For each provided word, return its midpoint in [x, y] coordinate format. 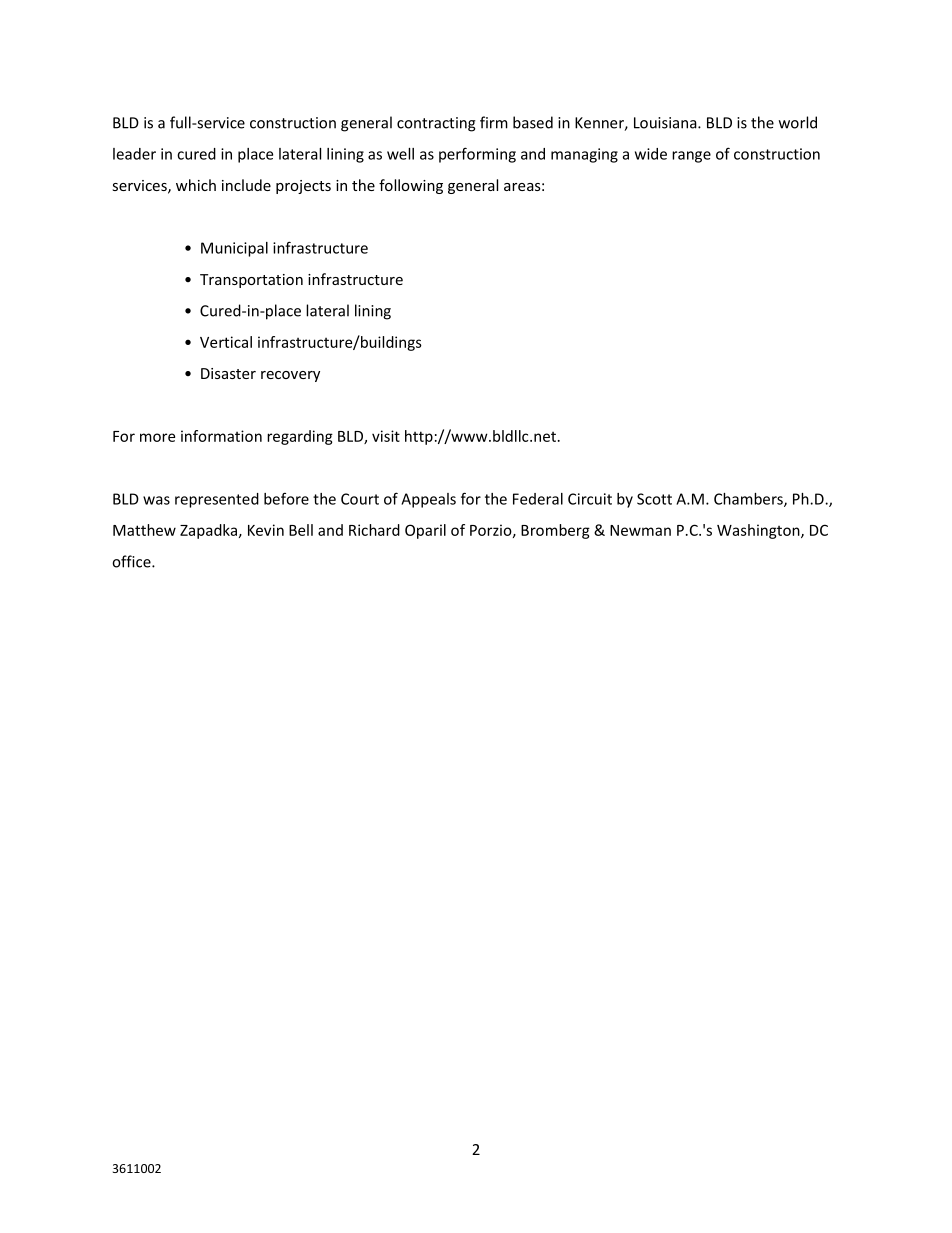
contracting [436, 124]
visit [386, 436]
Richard [374, 530]
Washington [759, 531]
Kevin [266, 530]
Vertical [226, 342]
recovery [290, 376]
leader [134, 154]
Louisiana [666, 123]
